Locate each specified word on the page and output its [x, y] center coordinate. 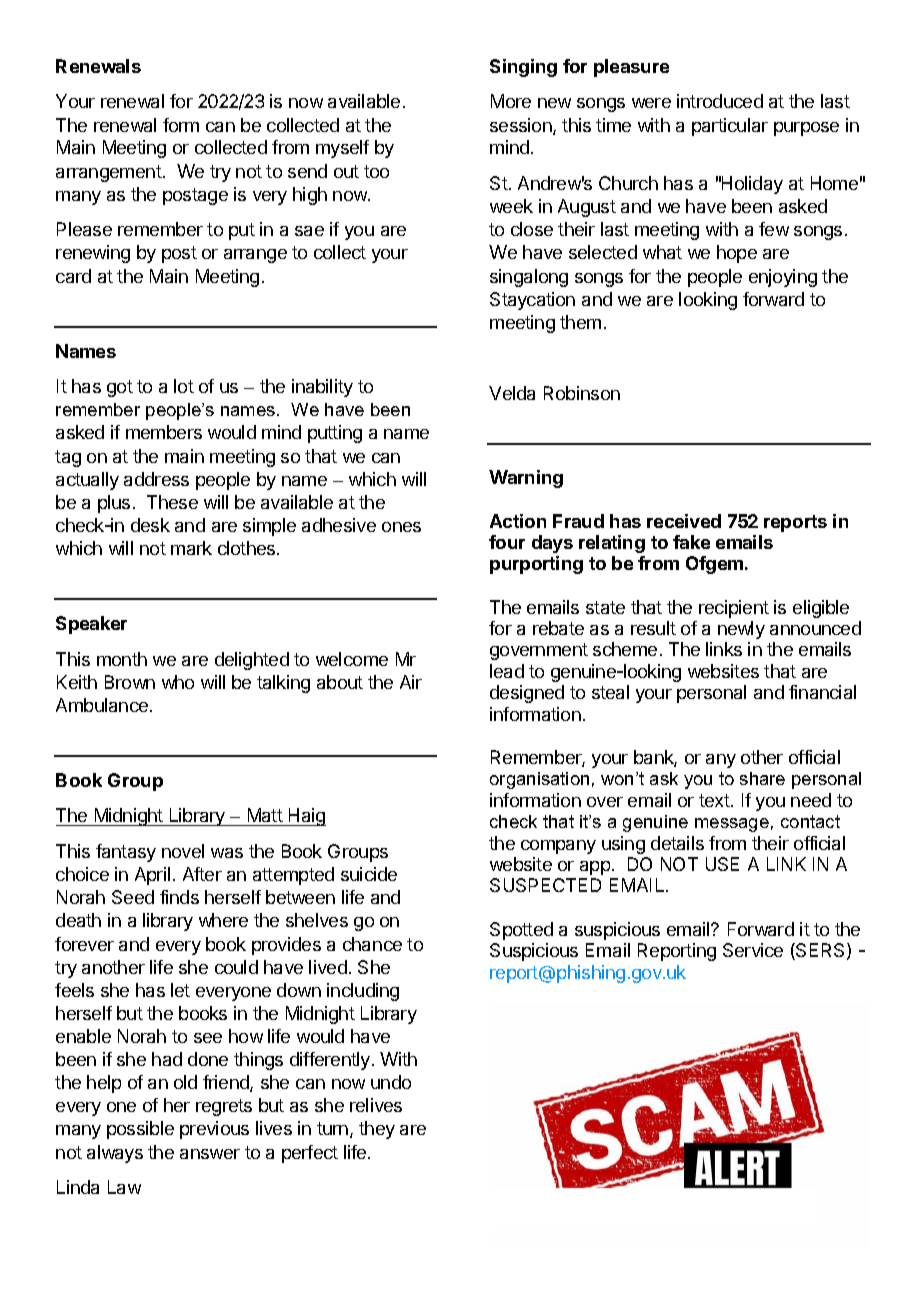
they [377, 1130]
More [511, 101]
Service [753, 950]
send [307, 171]
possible [140, 1130]
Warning [526, 479]
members [164, 432]
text [715, 800]
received [684, 521]
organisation [539, 780]
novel [183, 851]
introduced [720, 101]
